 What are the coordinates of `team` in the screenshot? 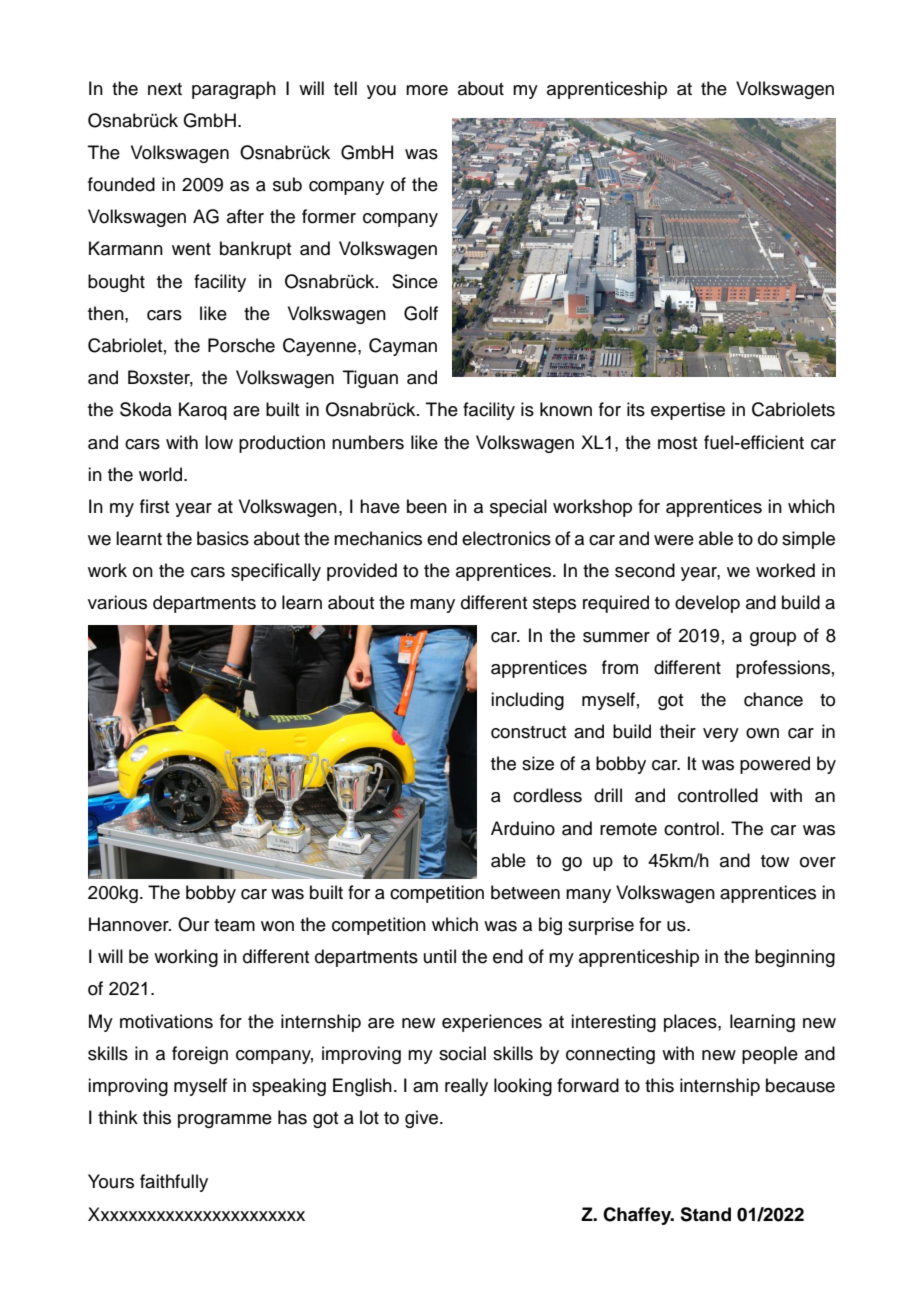 It's located at (234, 925).
